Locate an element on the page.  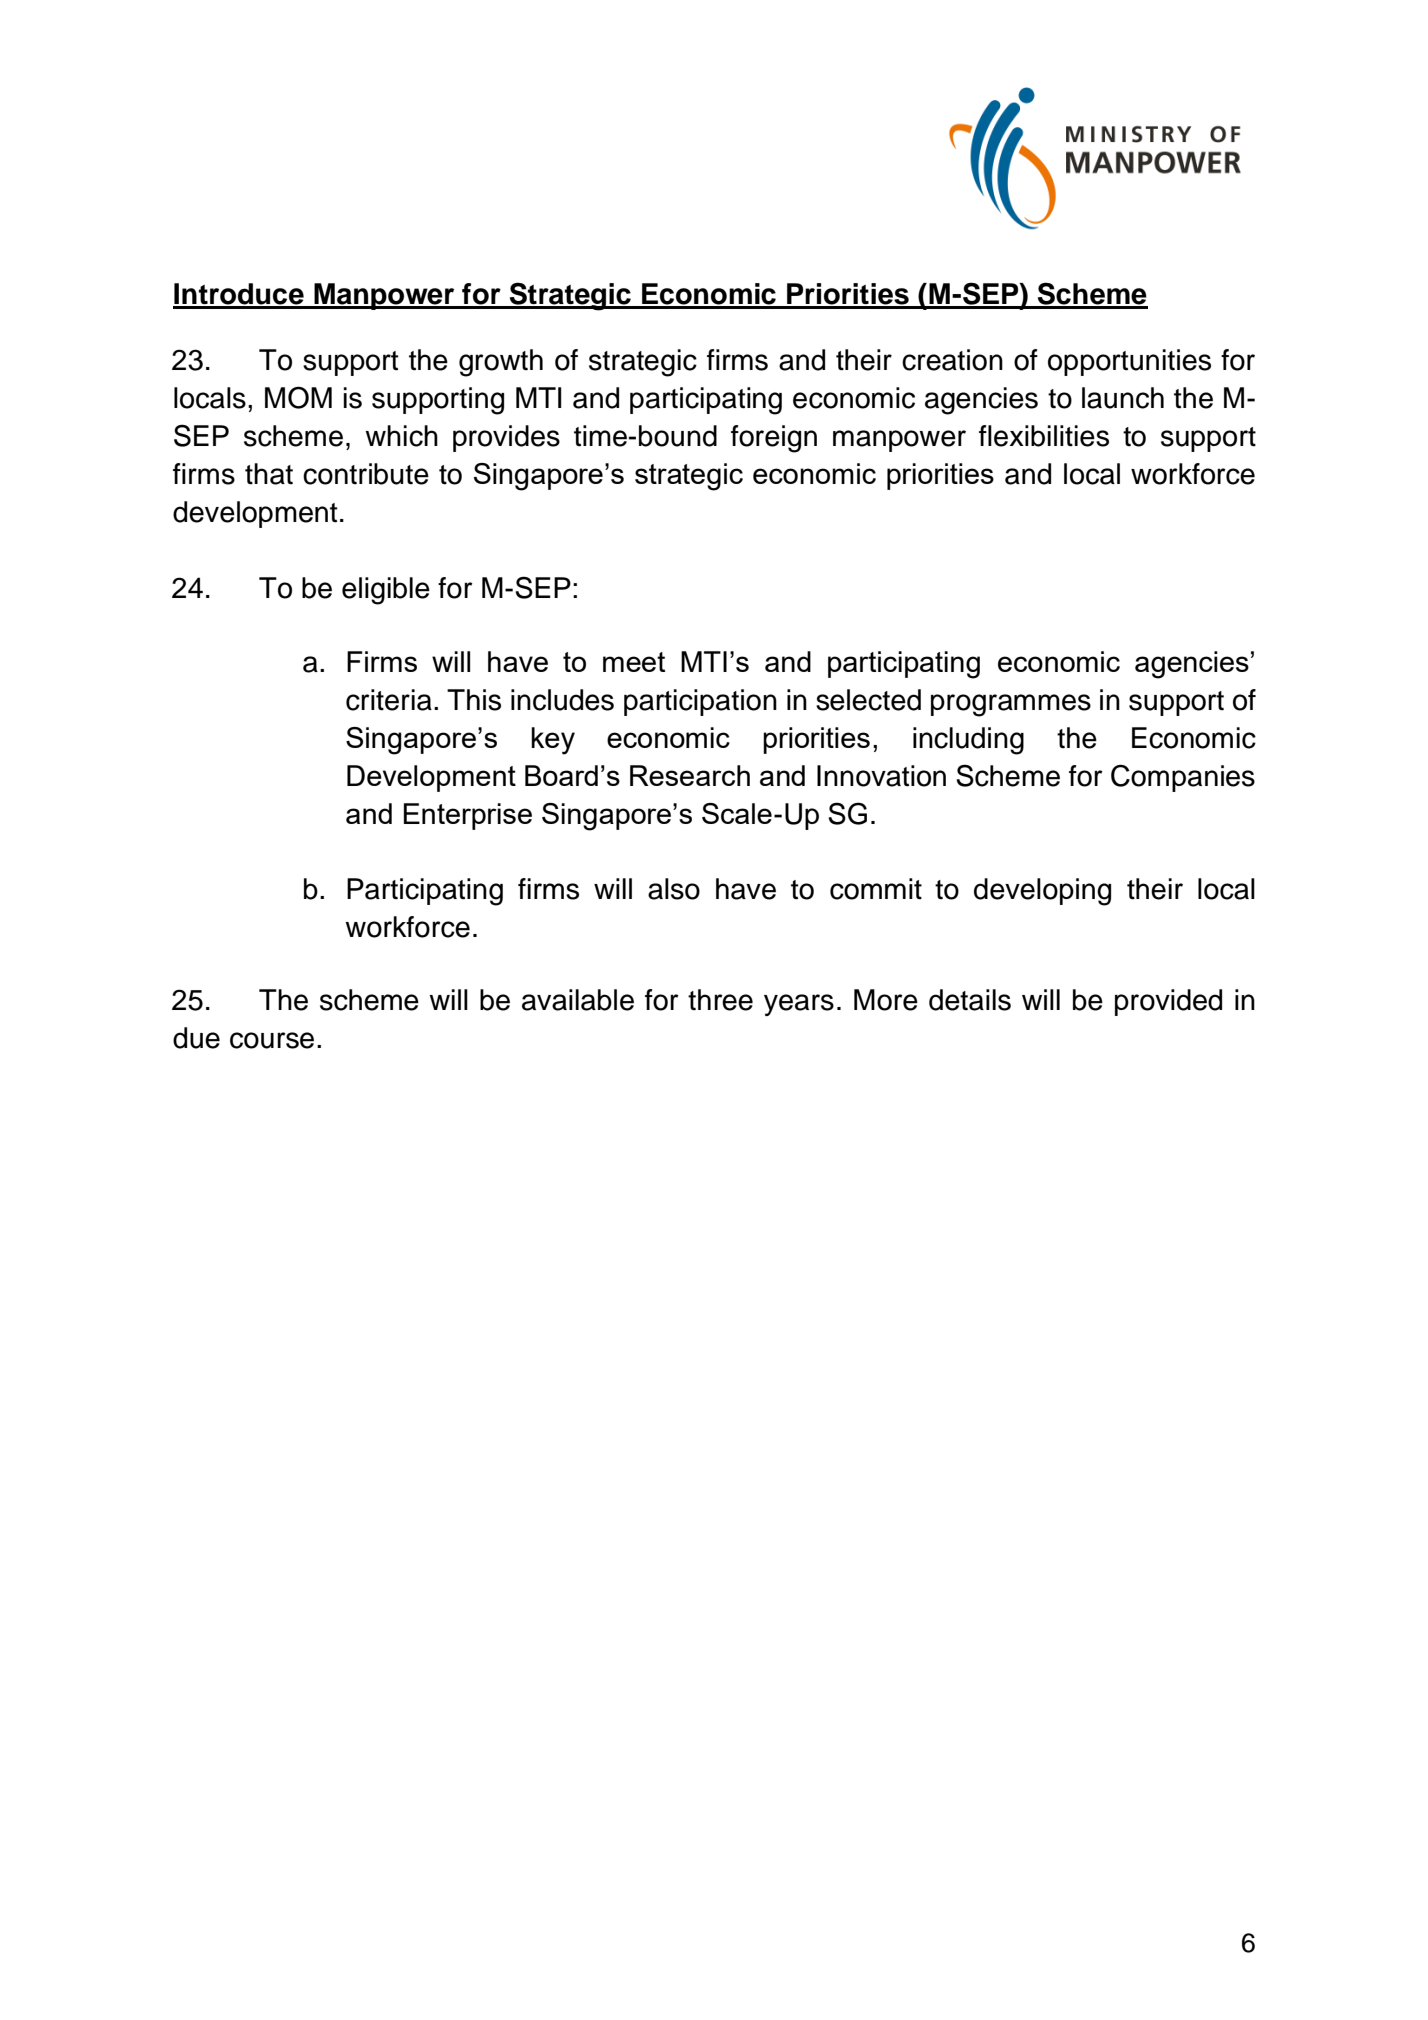
launch is located at coordinates (1123, 398).
